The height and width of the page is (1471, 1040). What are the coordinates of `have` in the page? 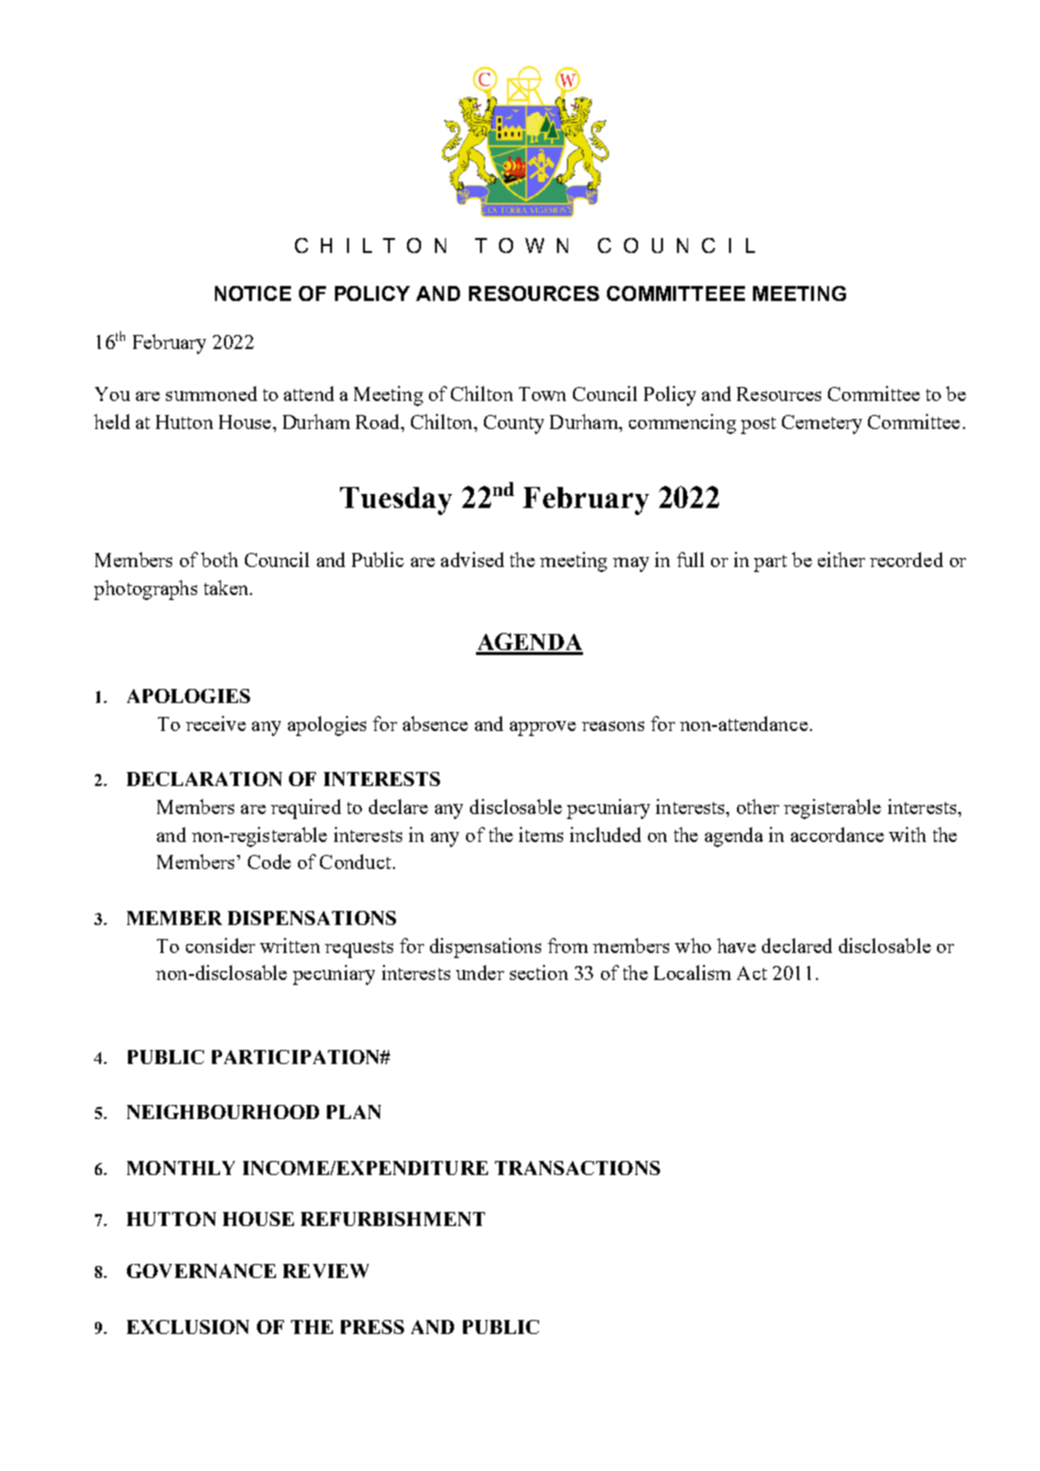 It's located at (736, 945).
